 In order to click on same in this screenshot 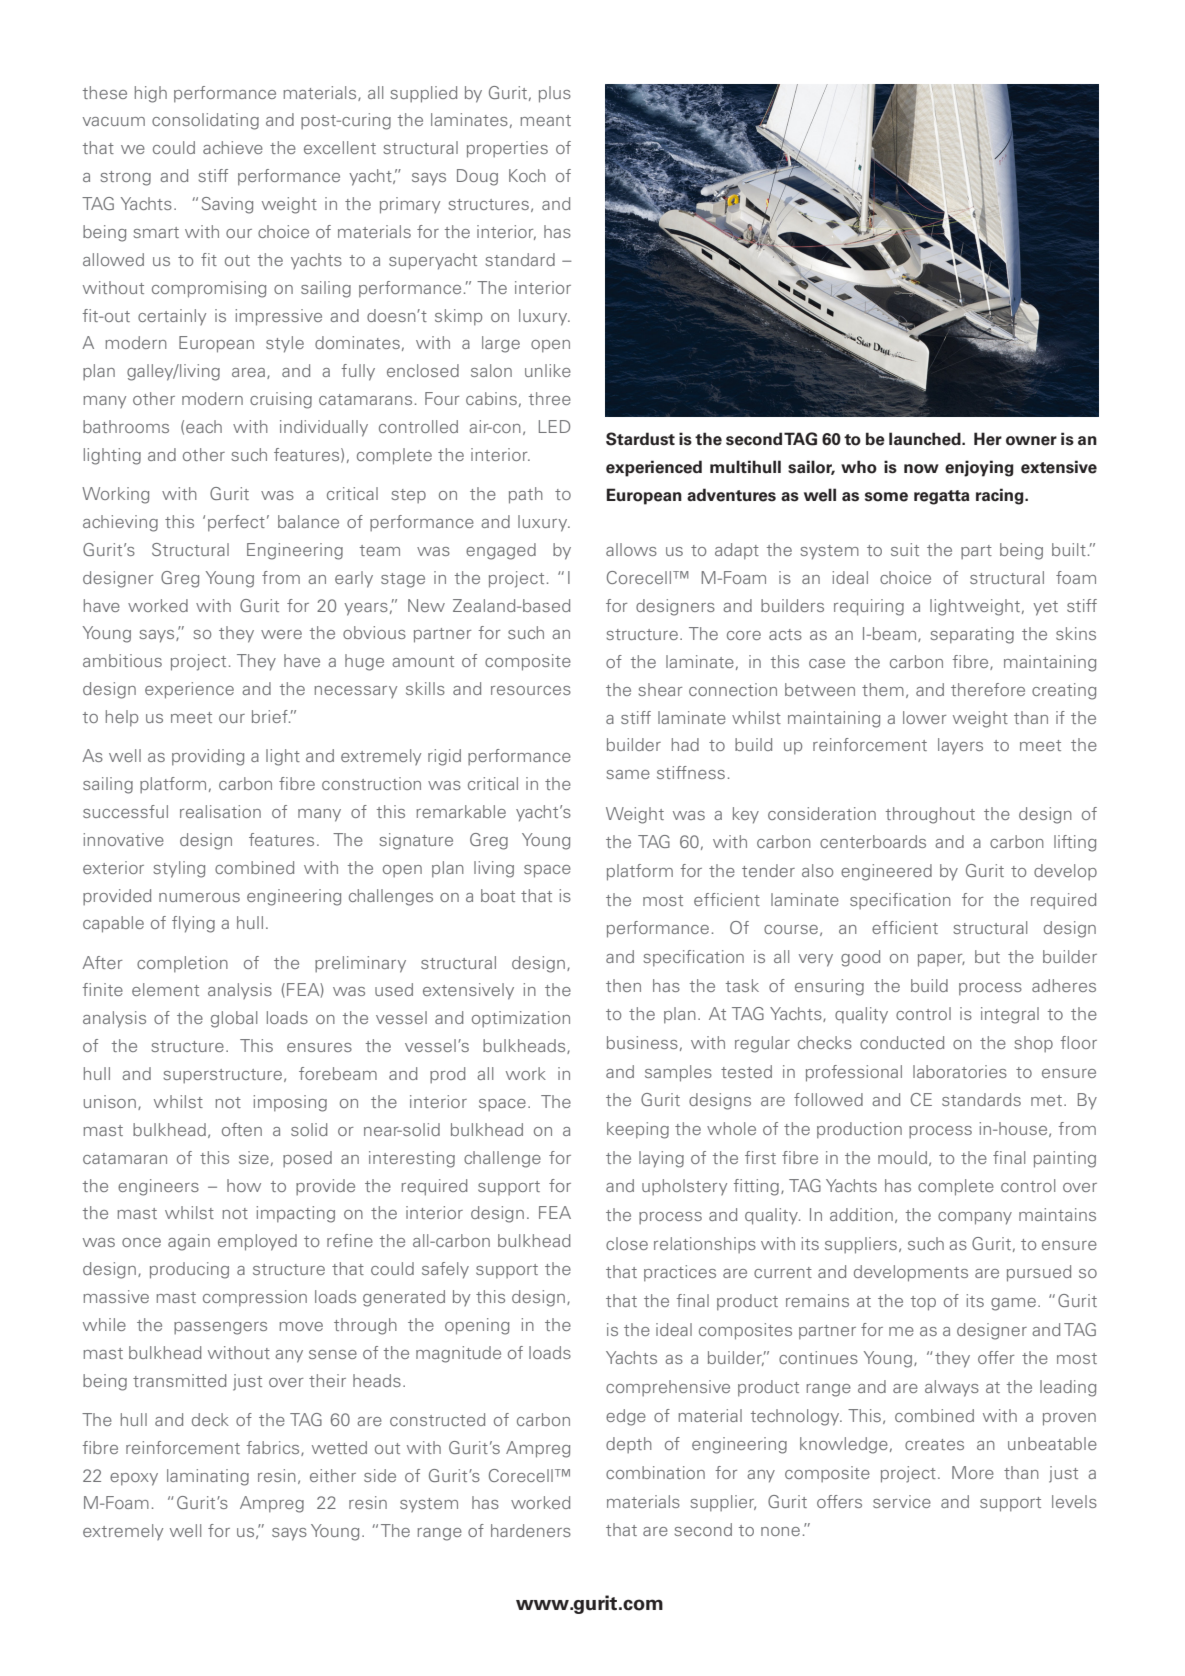, I will do `click(628, 774)`.
